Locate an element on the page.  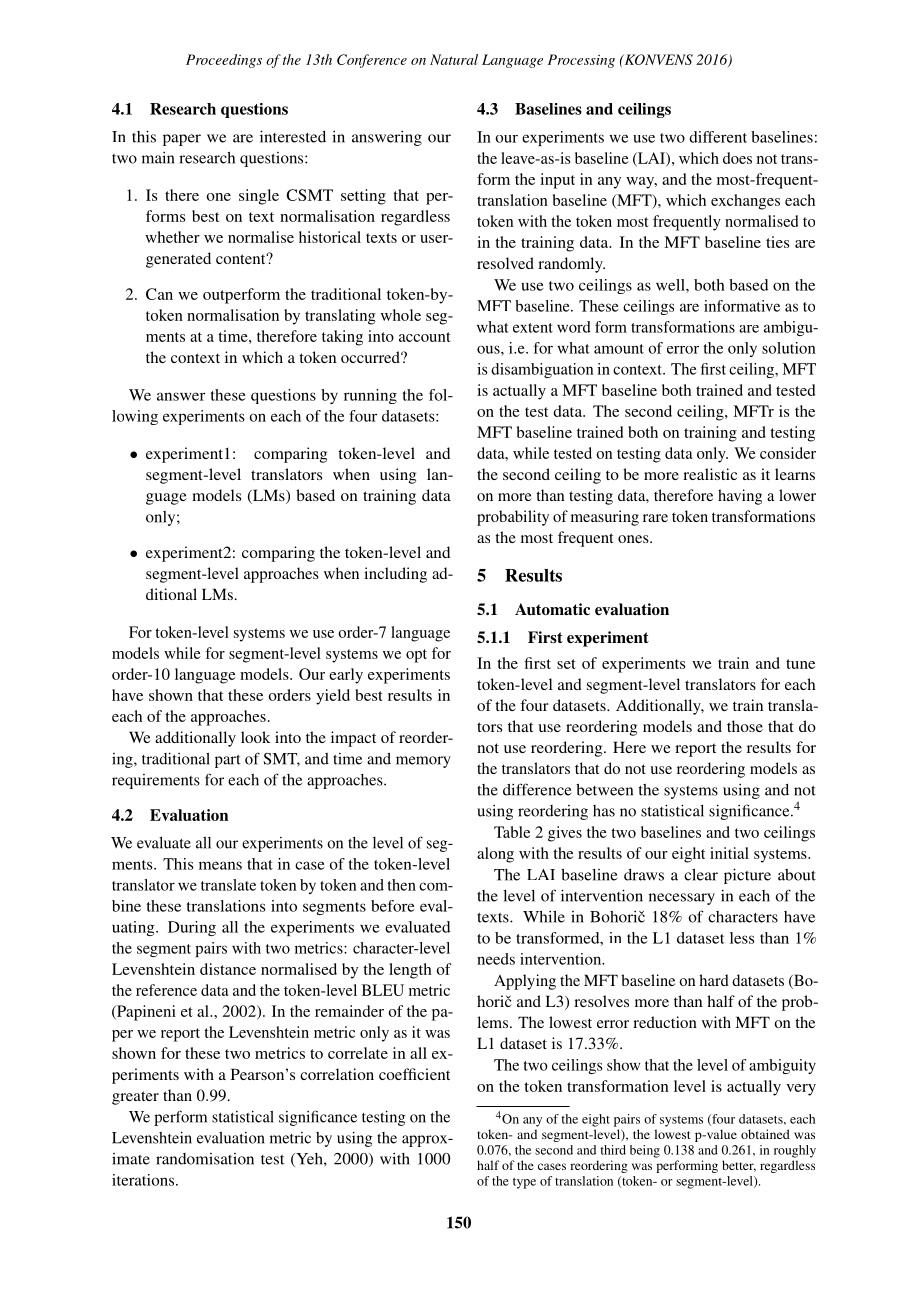
iterations is located at coordinates (144, 1180).
